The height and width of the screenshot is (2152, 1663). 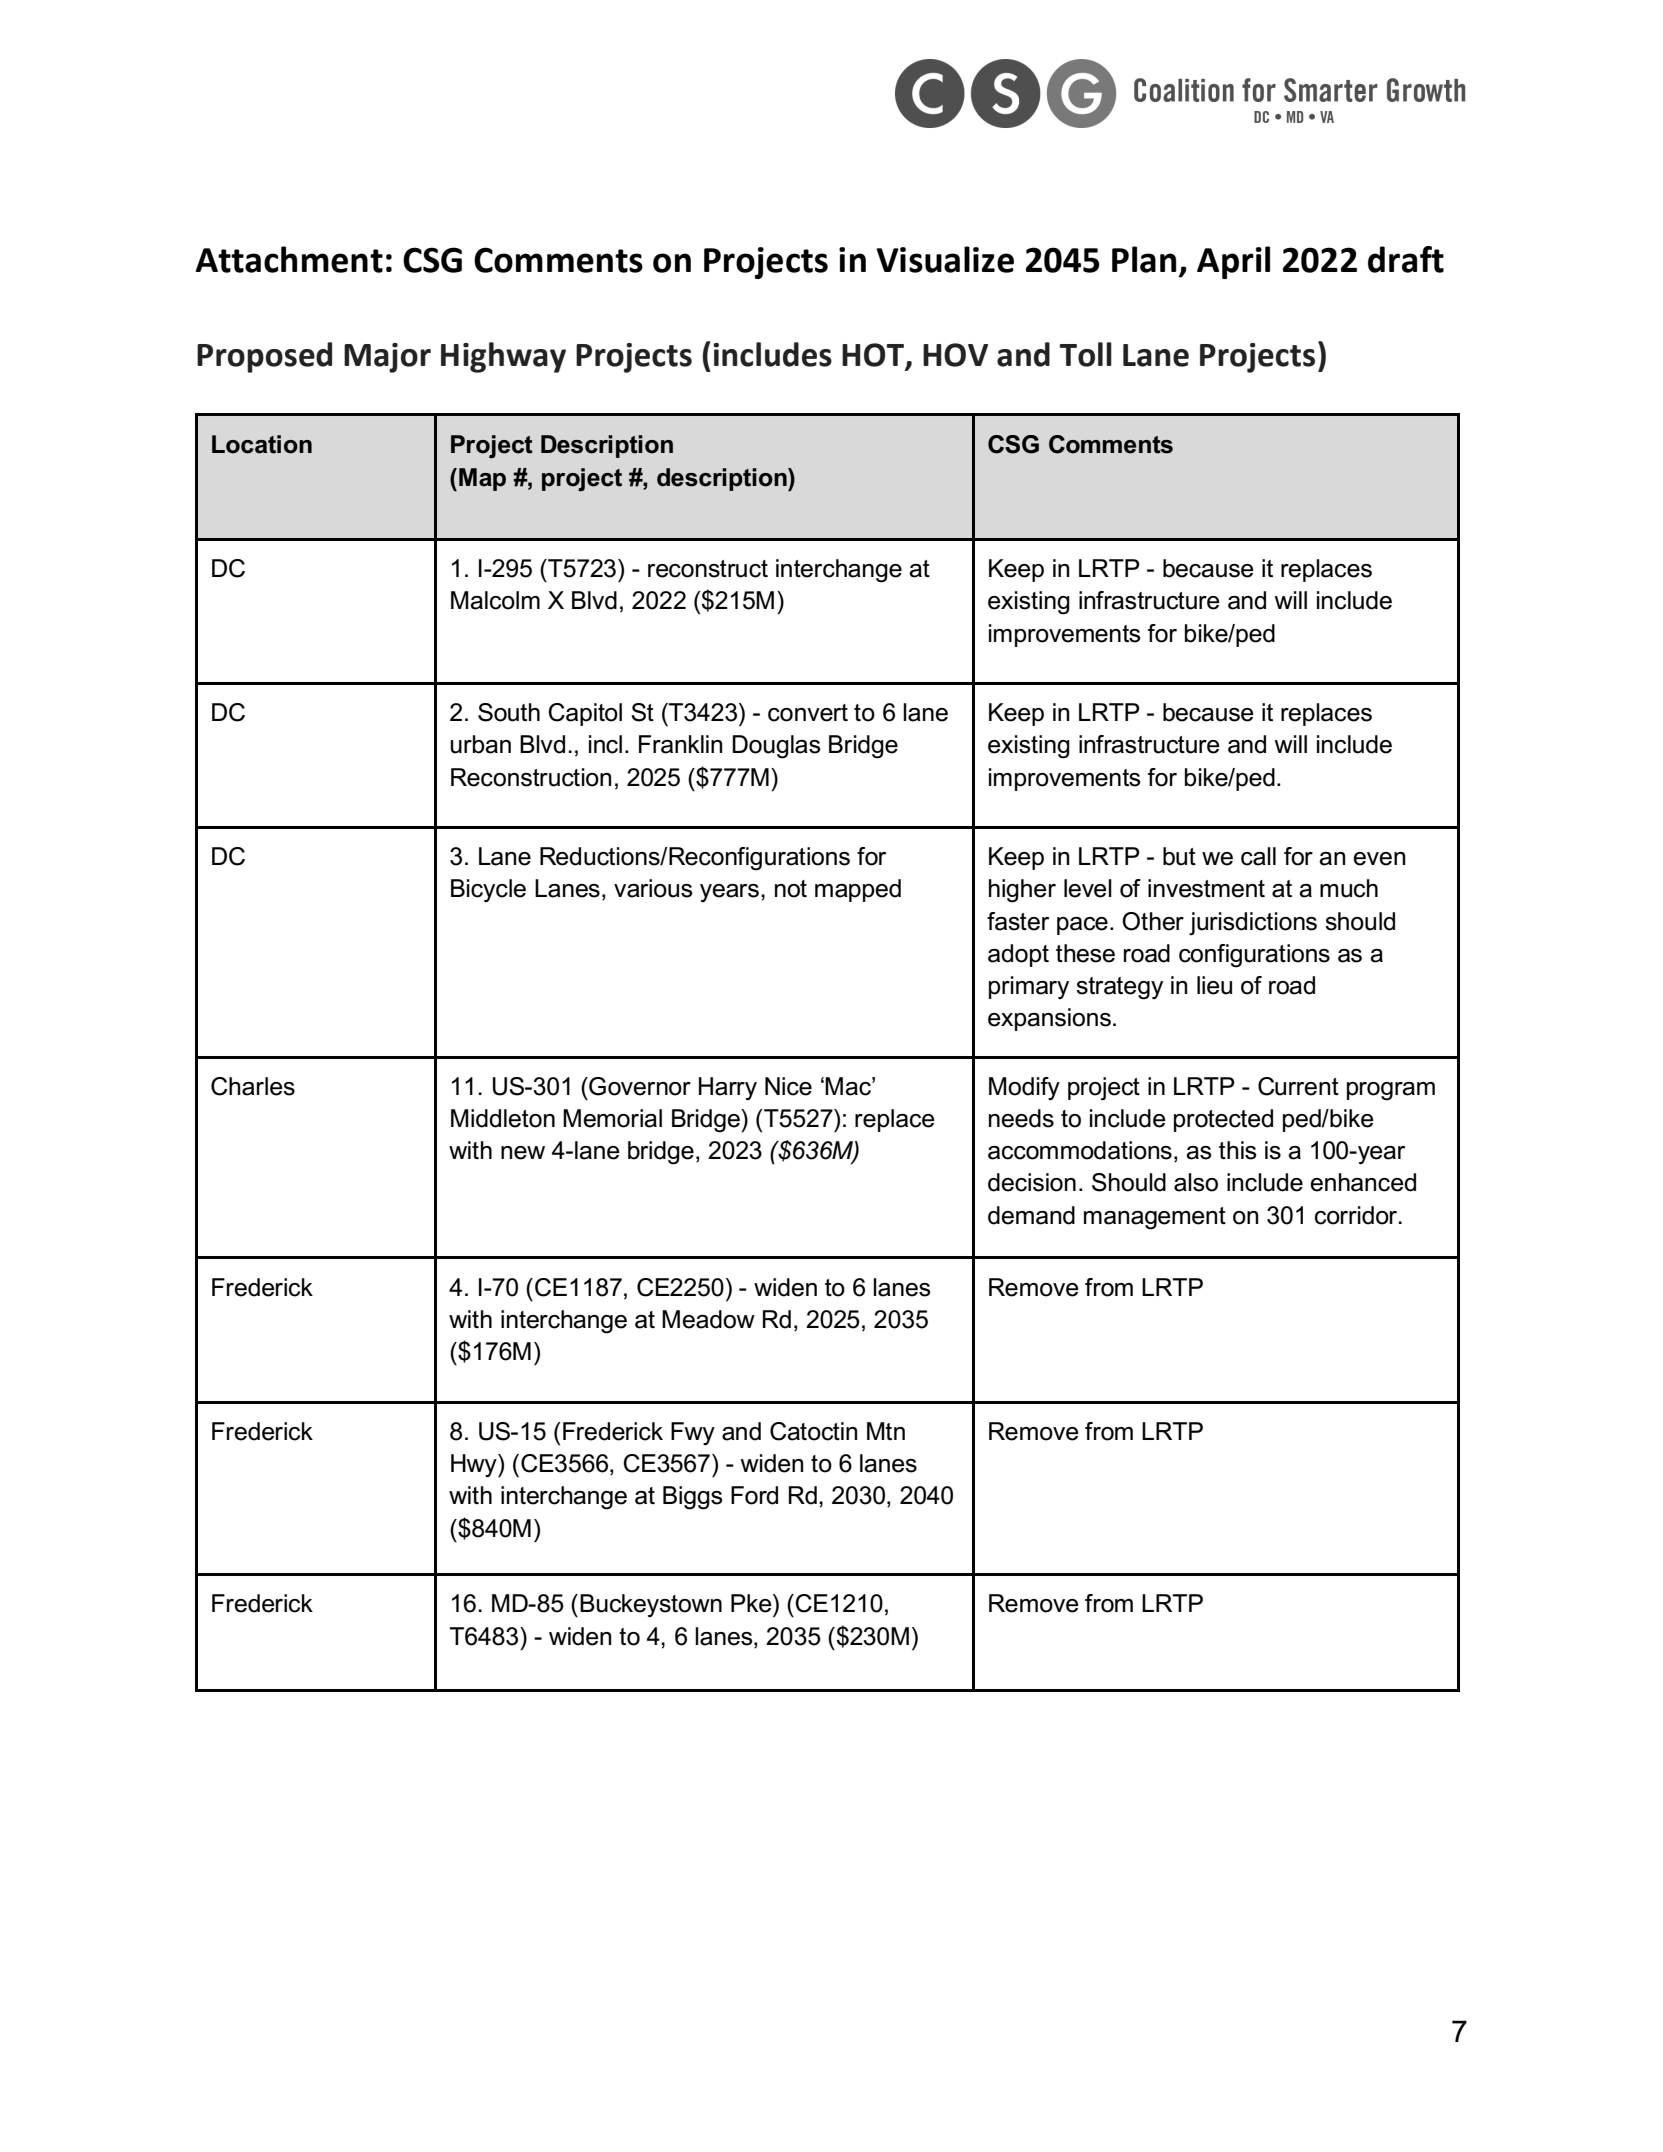 I want to click on Toll, so click(x=1086, y=354).
